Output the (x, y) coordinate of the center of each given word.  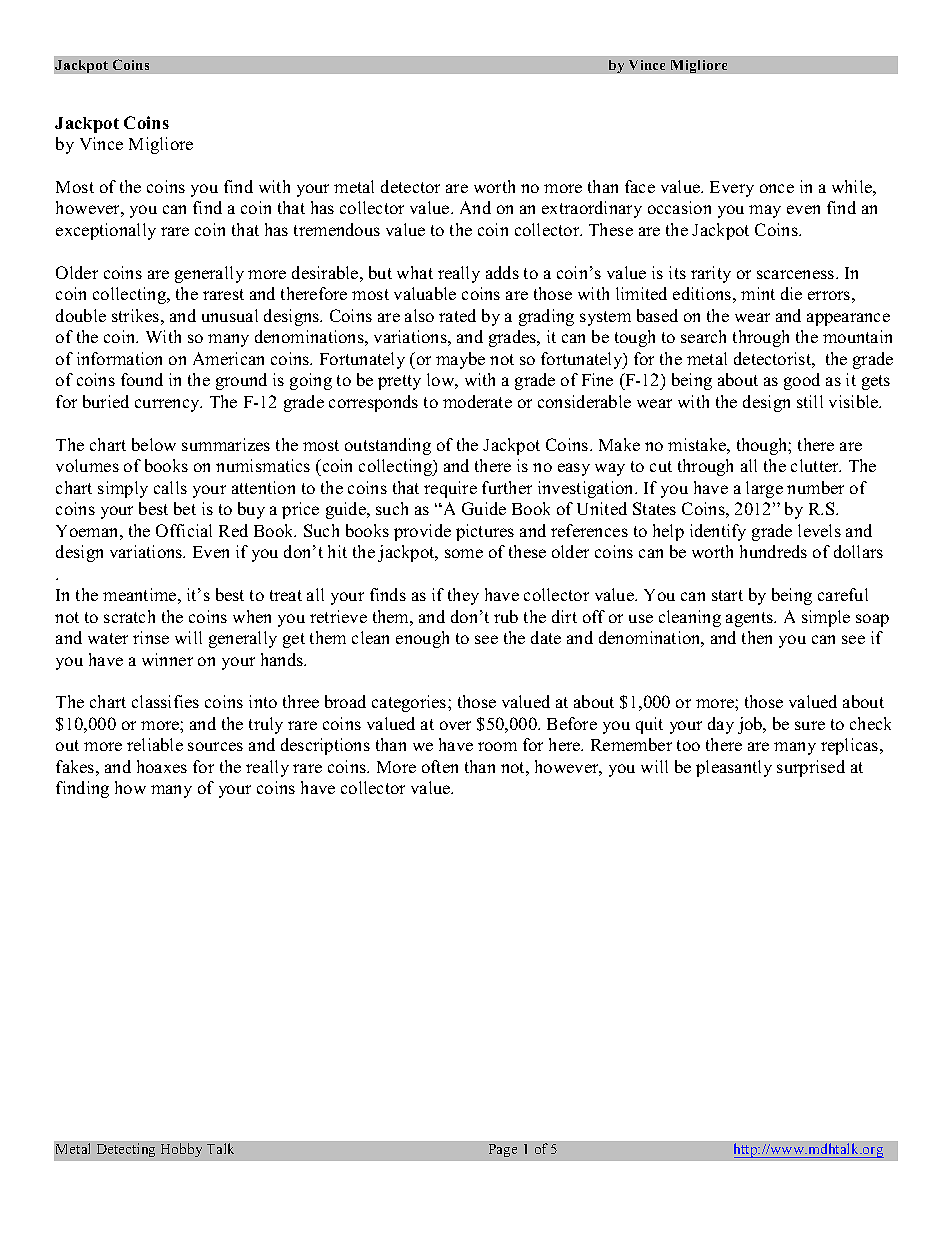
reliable (155, 744)
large (764, 489)
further (507, 487)
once (777, 188)
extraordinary (592, 209)
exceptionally (106, 231)
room (497, 746)
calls (170, 487)
